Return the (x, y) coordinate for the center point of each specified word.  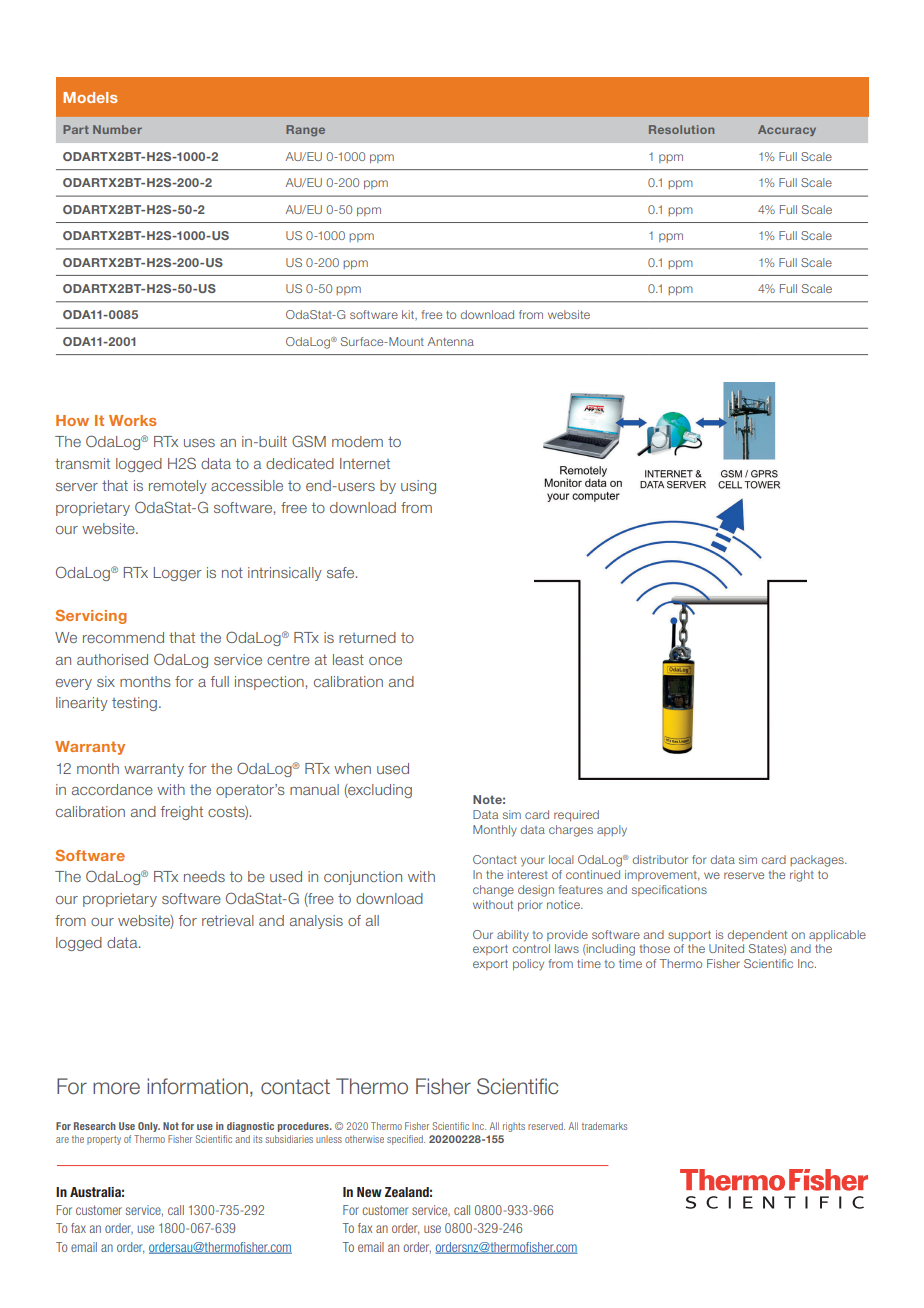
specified (406, 1140)
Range (305, 130)
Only (149, 1127)
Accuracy (787, 130)
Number (117, 129)
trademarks (604, 1126)
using (418, 487)
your (533, 861)
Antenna (450, 341)
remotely (178, 487)
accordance (112, 789)
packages (818, 861)
